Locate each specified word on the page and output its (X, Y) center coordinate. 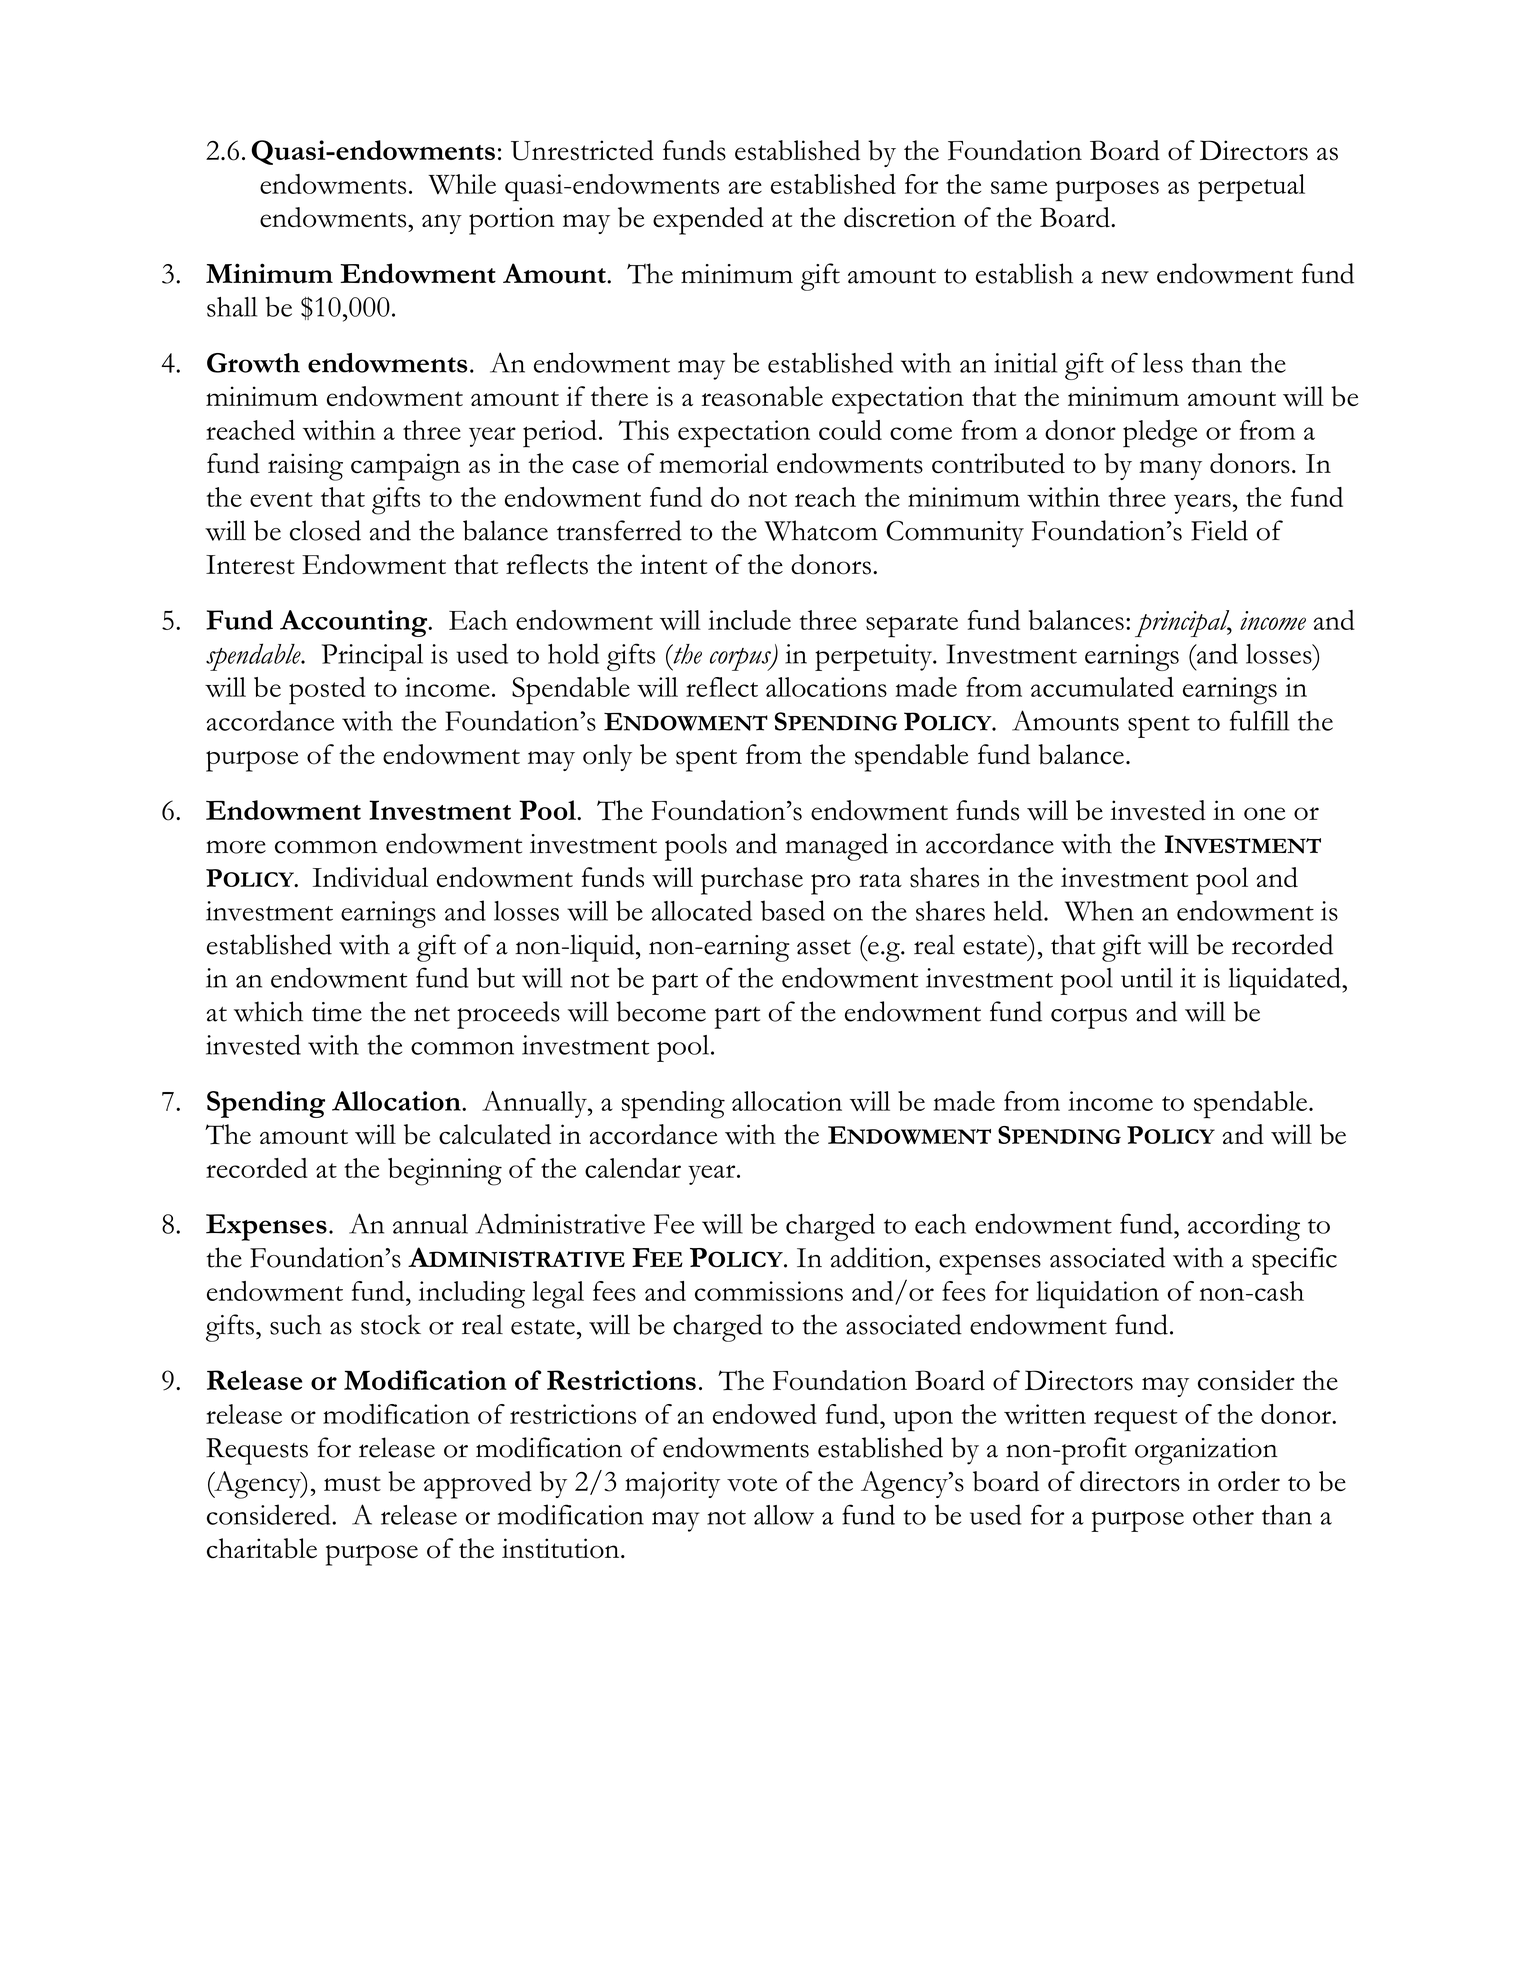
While (462, 184)
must (352, 1484)
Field (1219, 530)
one (1264, 814)
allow (784, 1515)
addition (879, 1257)
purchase (752, 881)
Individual (370, 877)
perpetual (1251, 188)
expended (708, 221)
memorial (713, 463)
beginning (445, 1172)
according (1244, 1227)
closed (325, 530)
